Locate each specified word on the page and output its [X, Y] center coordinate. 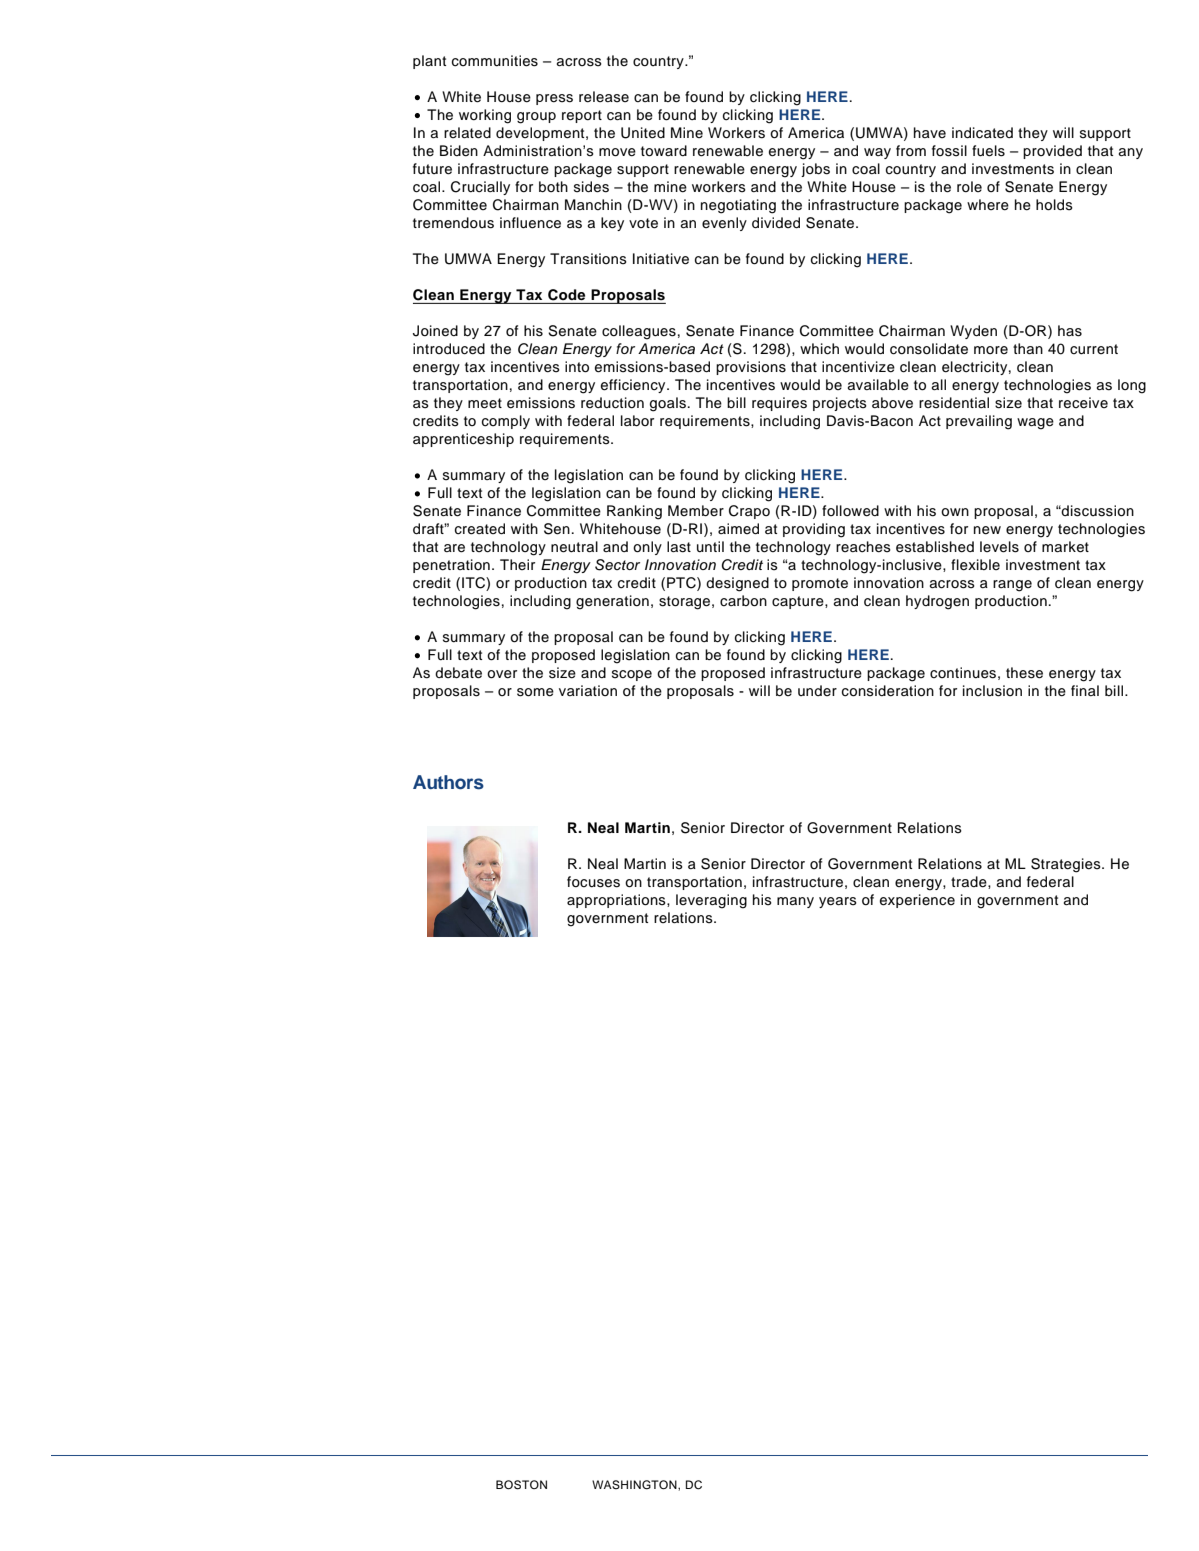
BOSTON [521, 1485]
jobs [815, 170]
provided [1052, 152]
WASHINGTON [635, 1485]
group [536, 118]
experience [917, 901]
